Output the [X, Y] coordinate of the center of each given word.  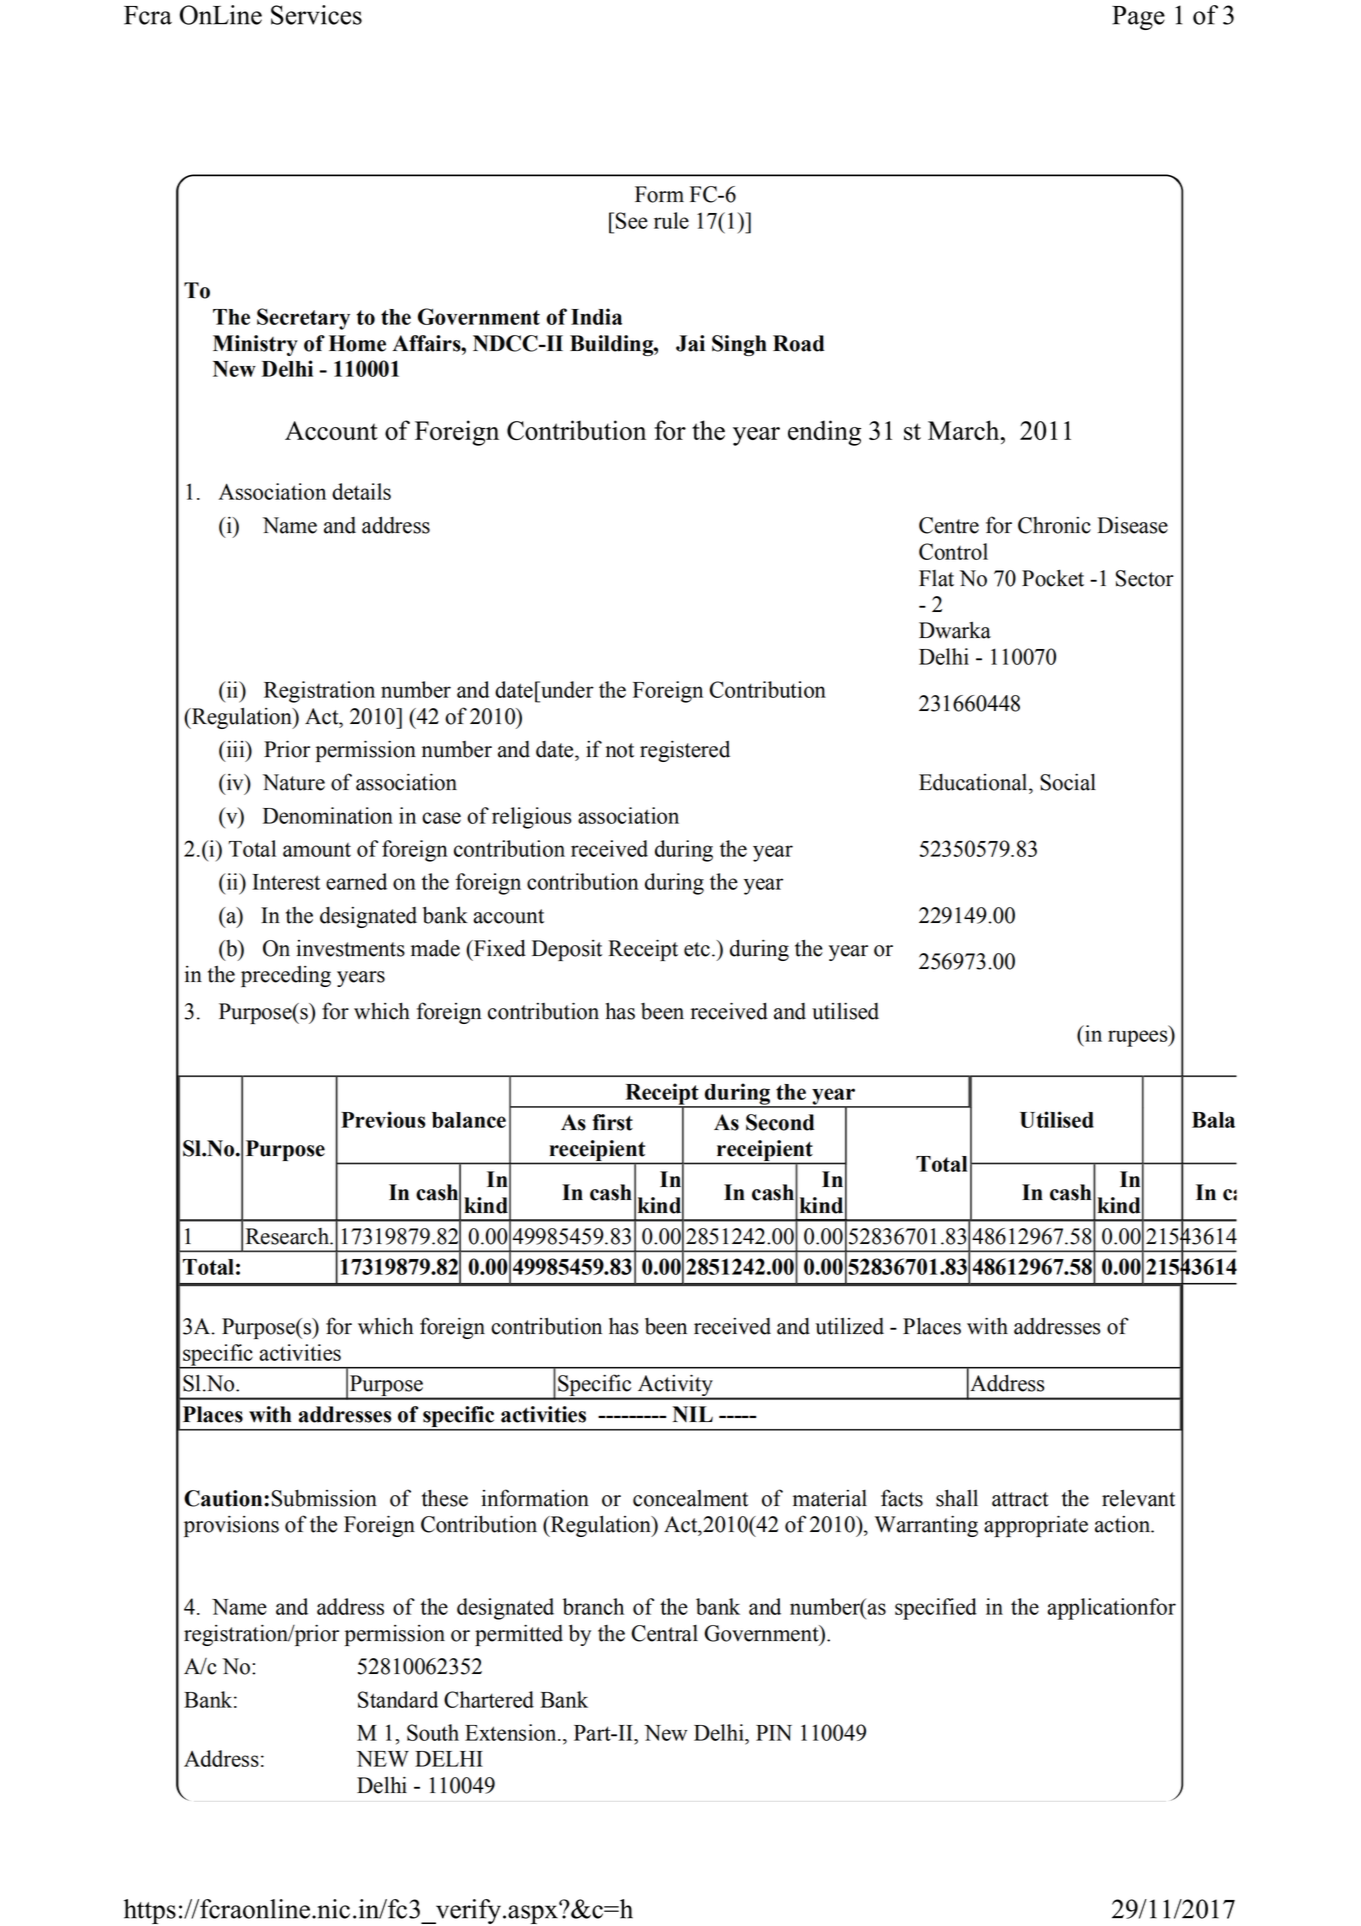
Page [1138, 18]
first [612, 1122]
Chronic [1054, 525]
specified [936, 1609]
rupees [1139, 1038]
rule [671, 220]
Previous [383, 1119]
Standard [398, 1699]
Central [664, 1633]
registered [685, 751]
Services [316, 15]
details [361, 491]
